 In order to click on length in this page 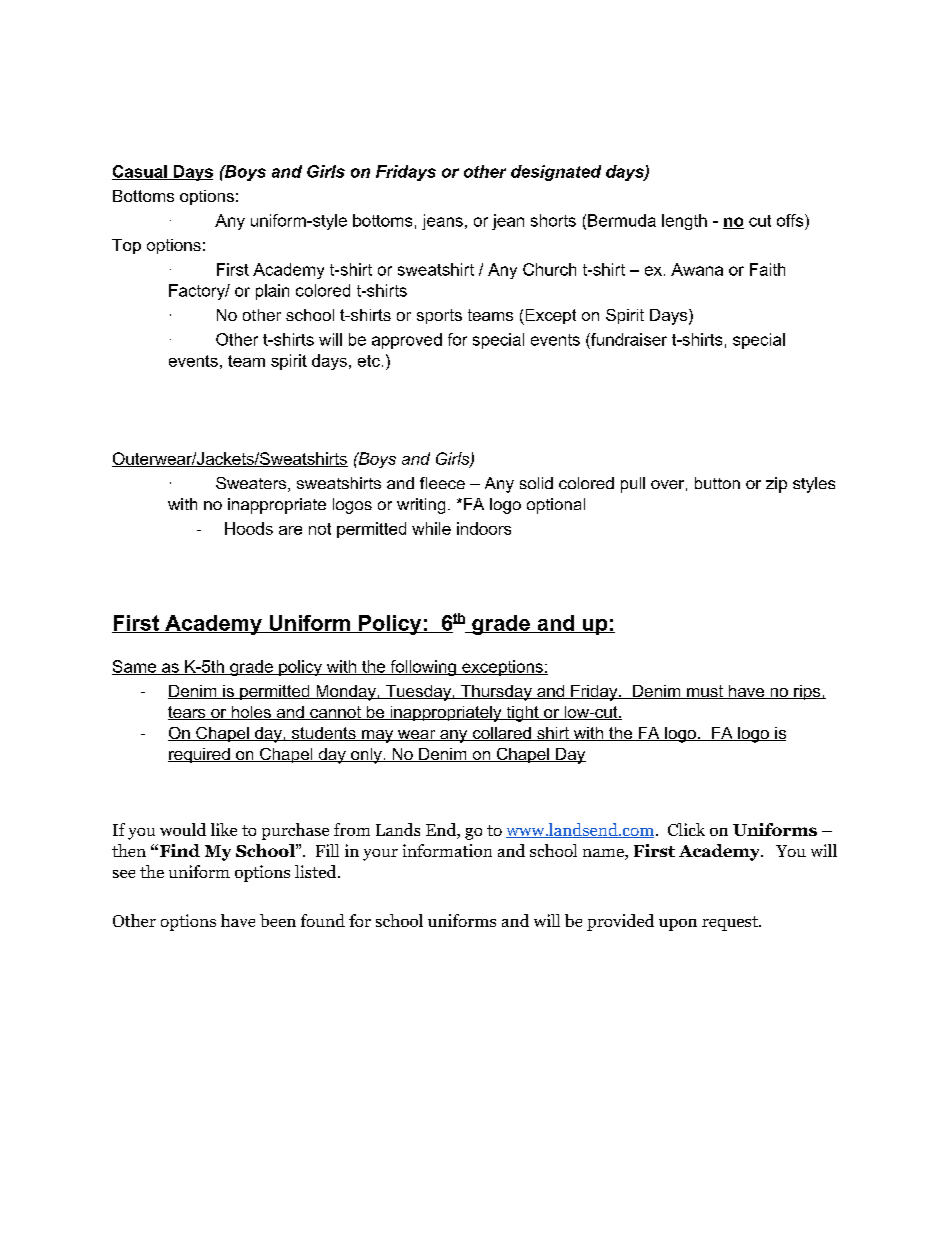, I will do `click(684, 222)`.
